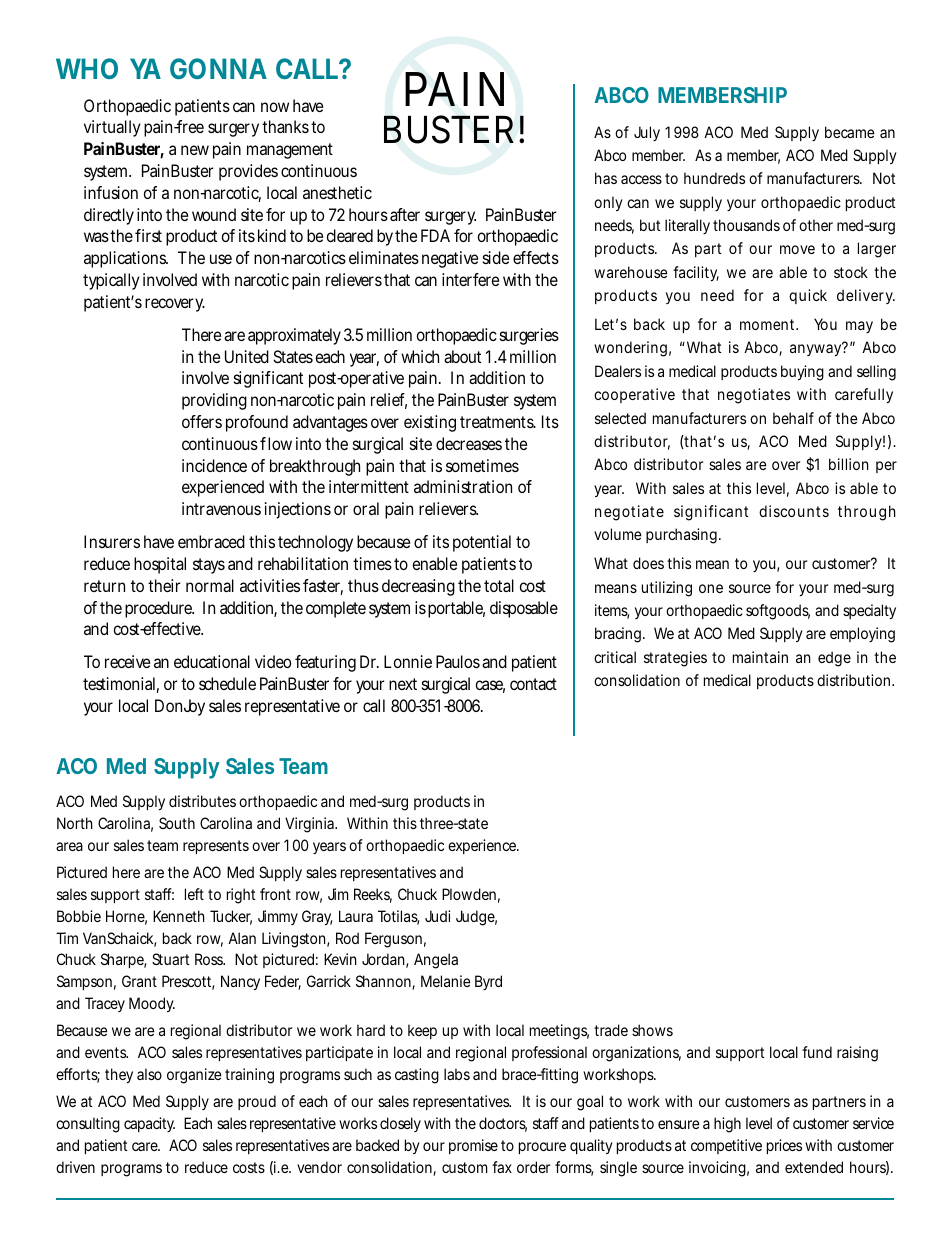  Describe the element at coordinates (850, 132) in the page. I see `became` at that location.
